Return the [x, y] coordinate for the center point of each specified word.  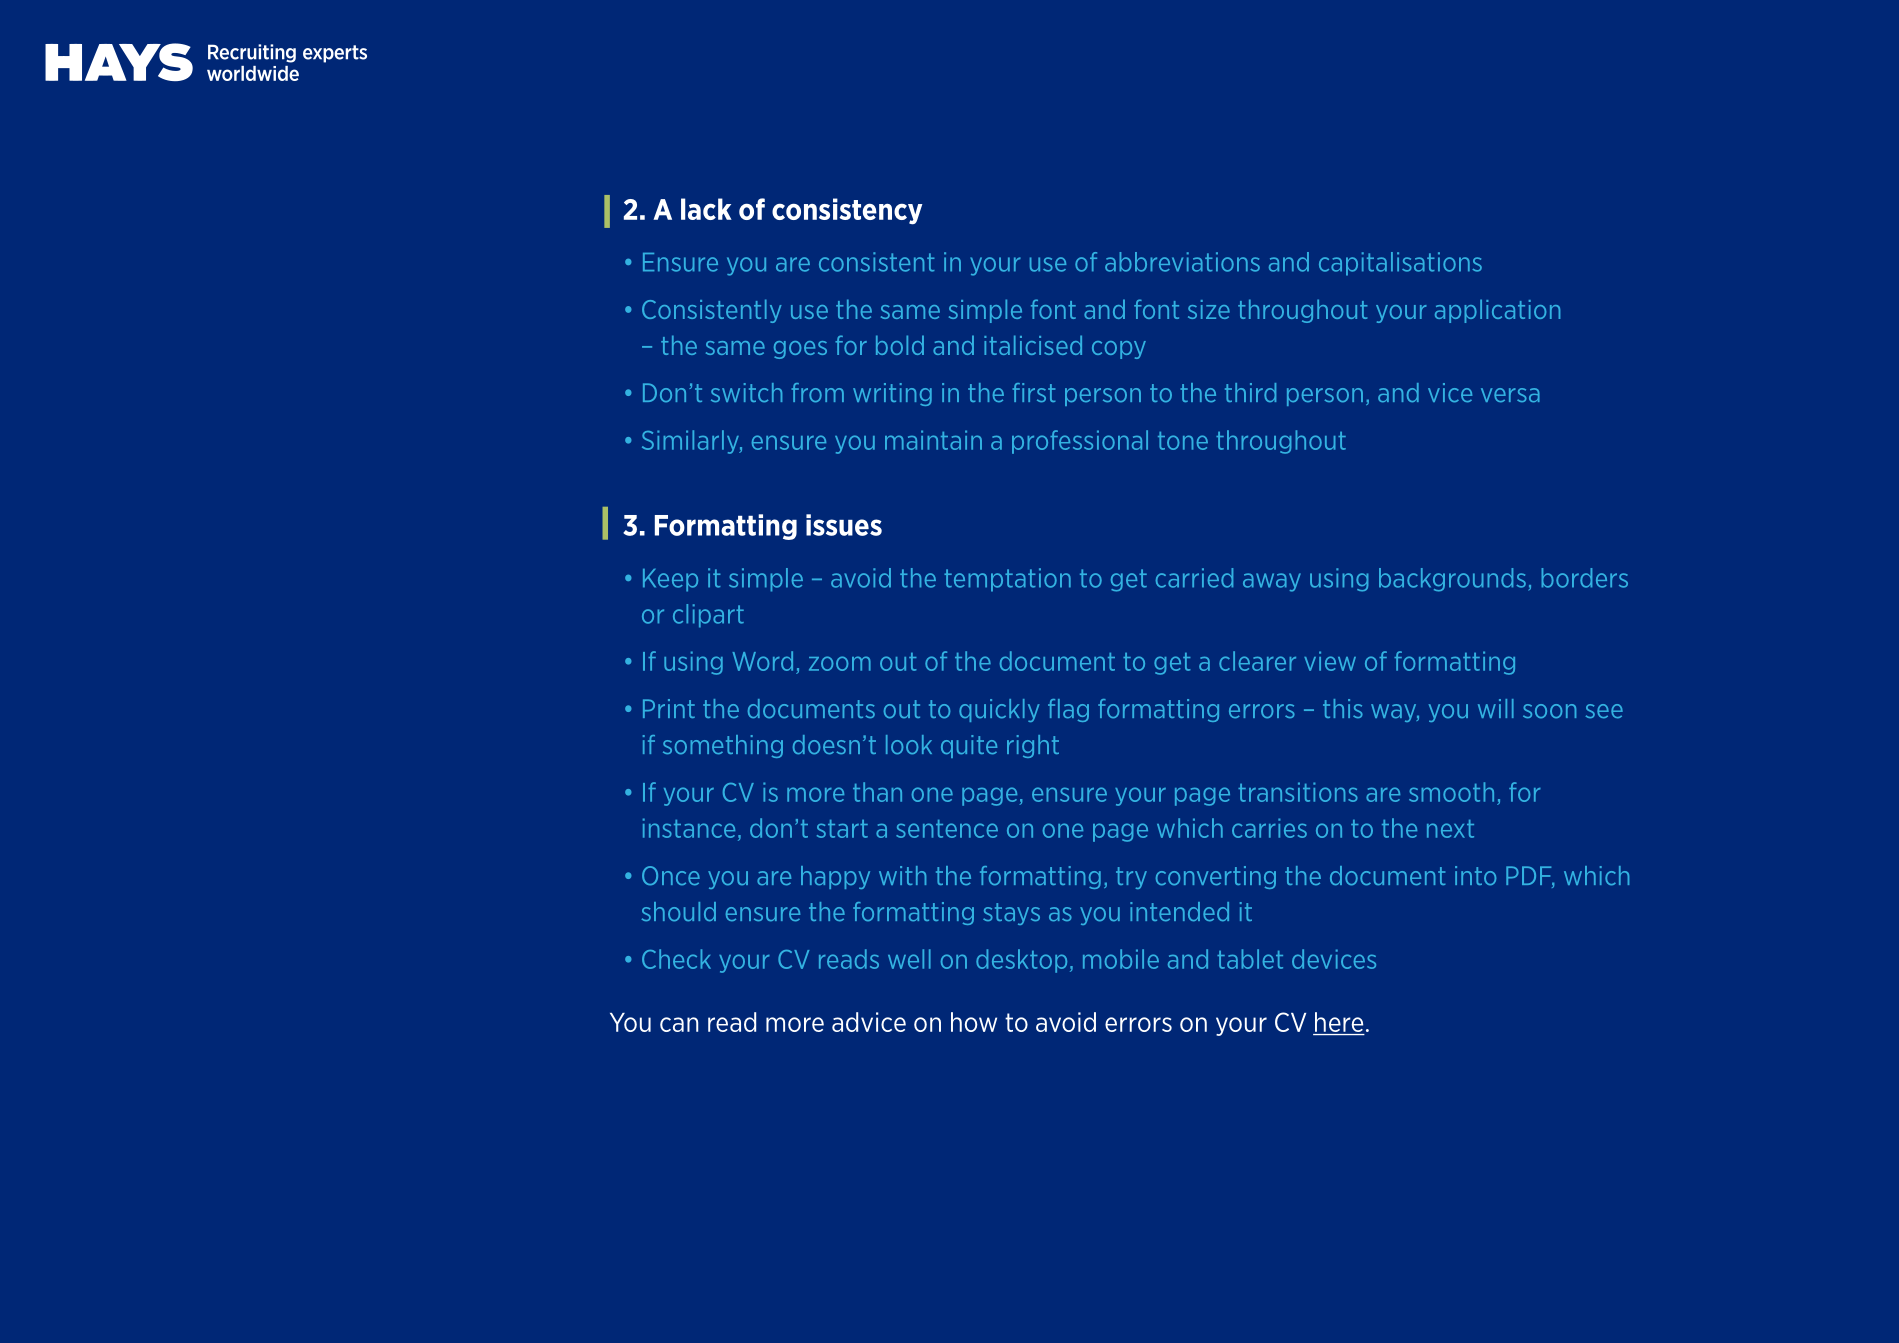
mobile [1121, 959]
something [723, 746]
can [679, 1024]
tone [1183, 441]
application [1497, 311]
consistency [847, 211]
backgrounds [1452, 580]
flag [1068, 710]
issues [844, 525]
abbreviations [1182, 262]
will [1496, 708]
